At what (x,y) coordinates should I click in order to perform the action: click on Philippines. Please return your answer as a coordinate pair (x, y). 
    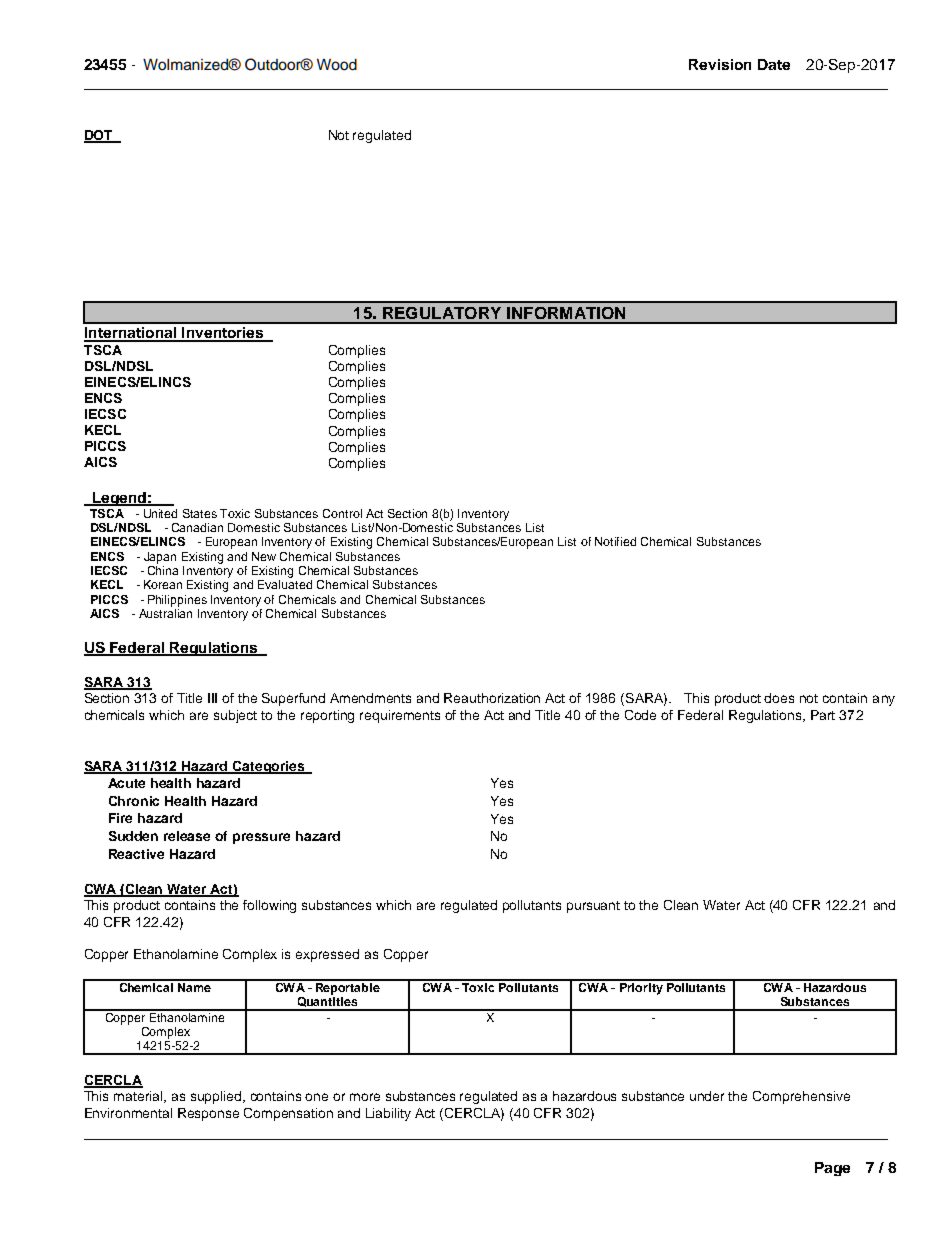
    Looking at the image, I should click on (177, 601).
